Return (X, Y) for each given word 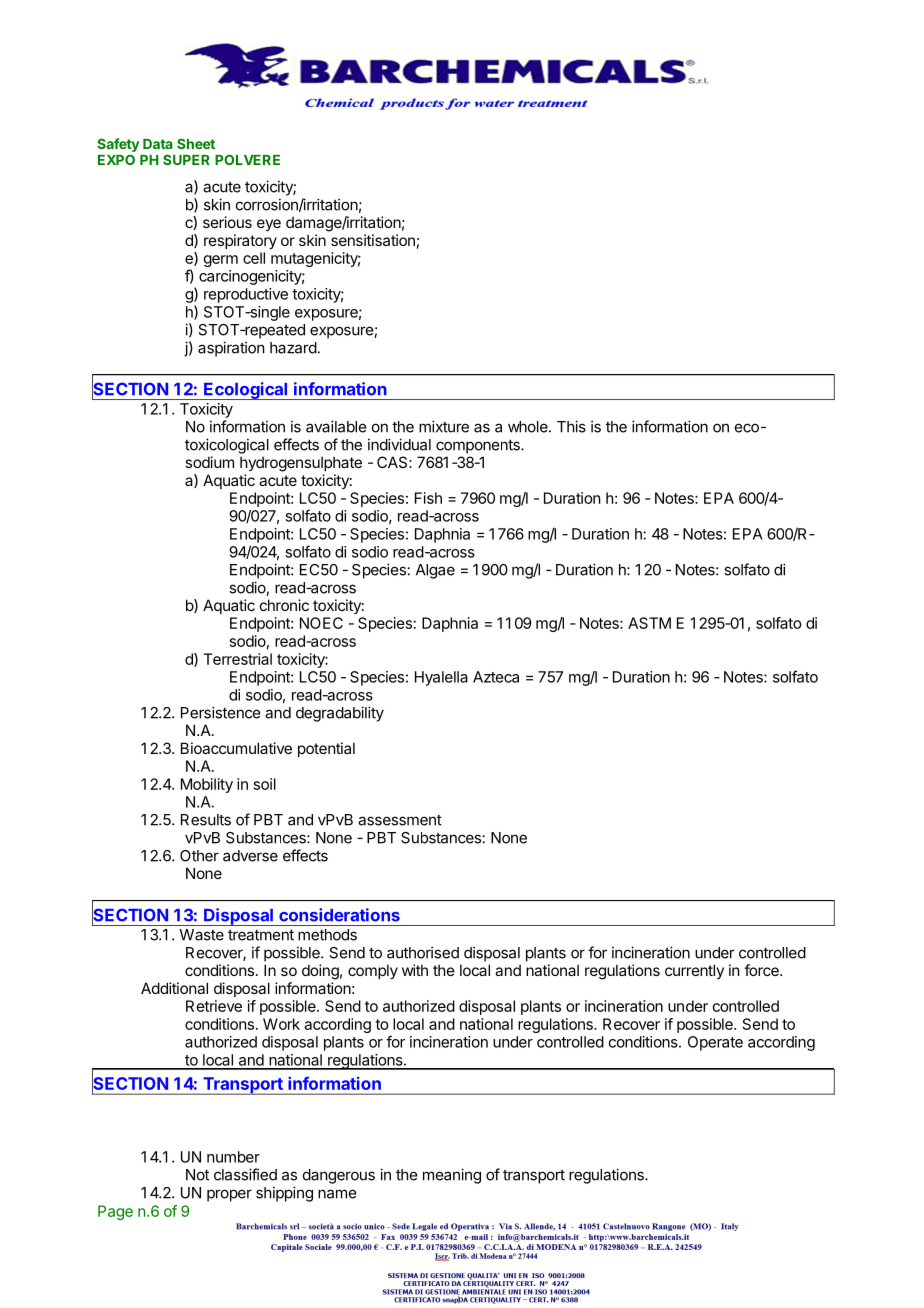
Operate (715, 1043)
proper (229, 1195)
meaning (452, 1176)
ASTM (649, 623)
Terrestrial (237, 659)
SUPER (186, 159)
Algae (435, 571)
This (571, 426)
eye (269, 225)
